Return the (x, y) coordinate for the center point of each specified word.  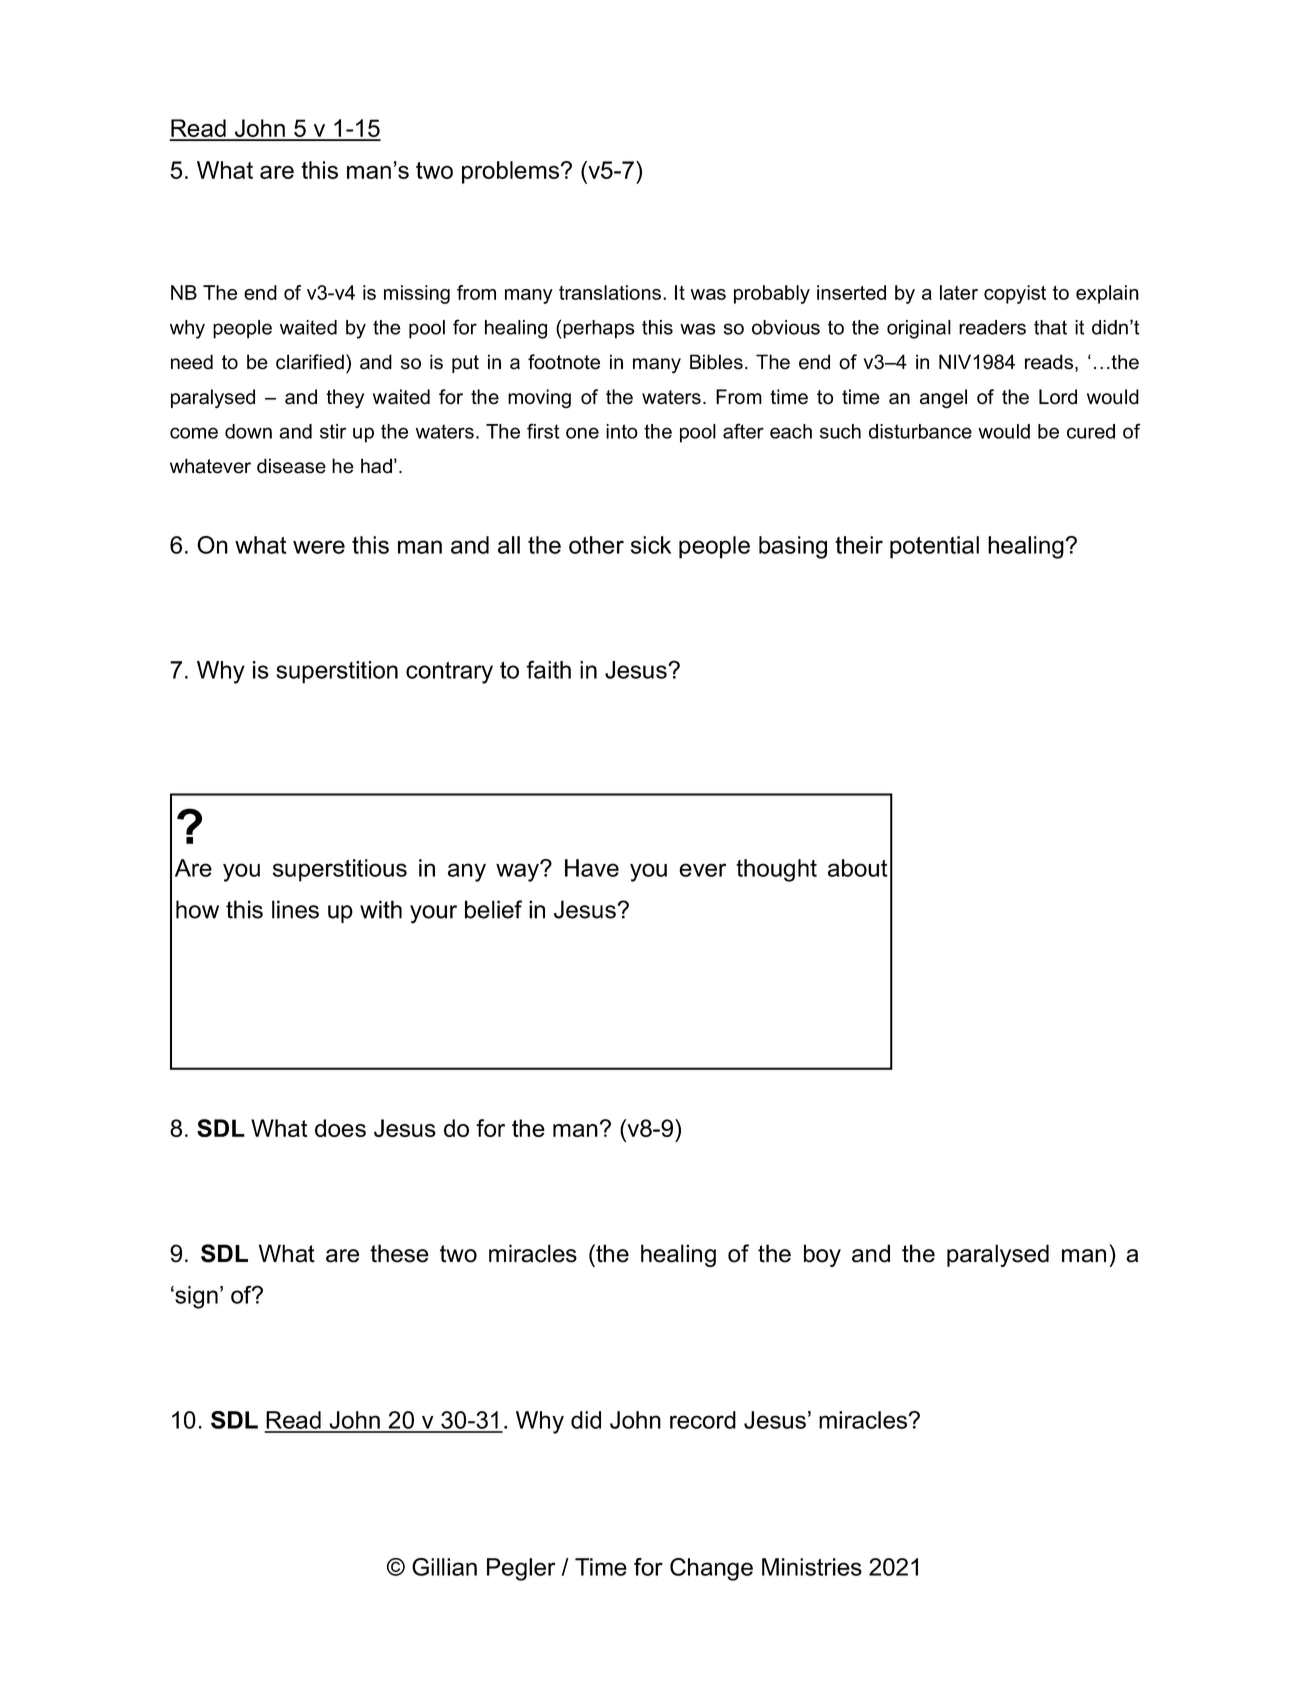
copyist (1015, 294)
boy (822, 1255)
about (857, 868)
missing (417, 294)
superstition (337, 672)
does (340, 1128)
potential (934, 547)
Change (711, 1569)
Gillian (444, 1567)
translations (610, 292)
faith (548, 669)
